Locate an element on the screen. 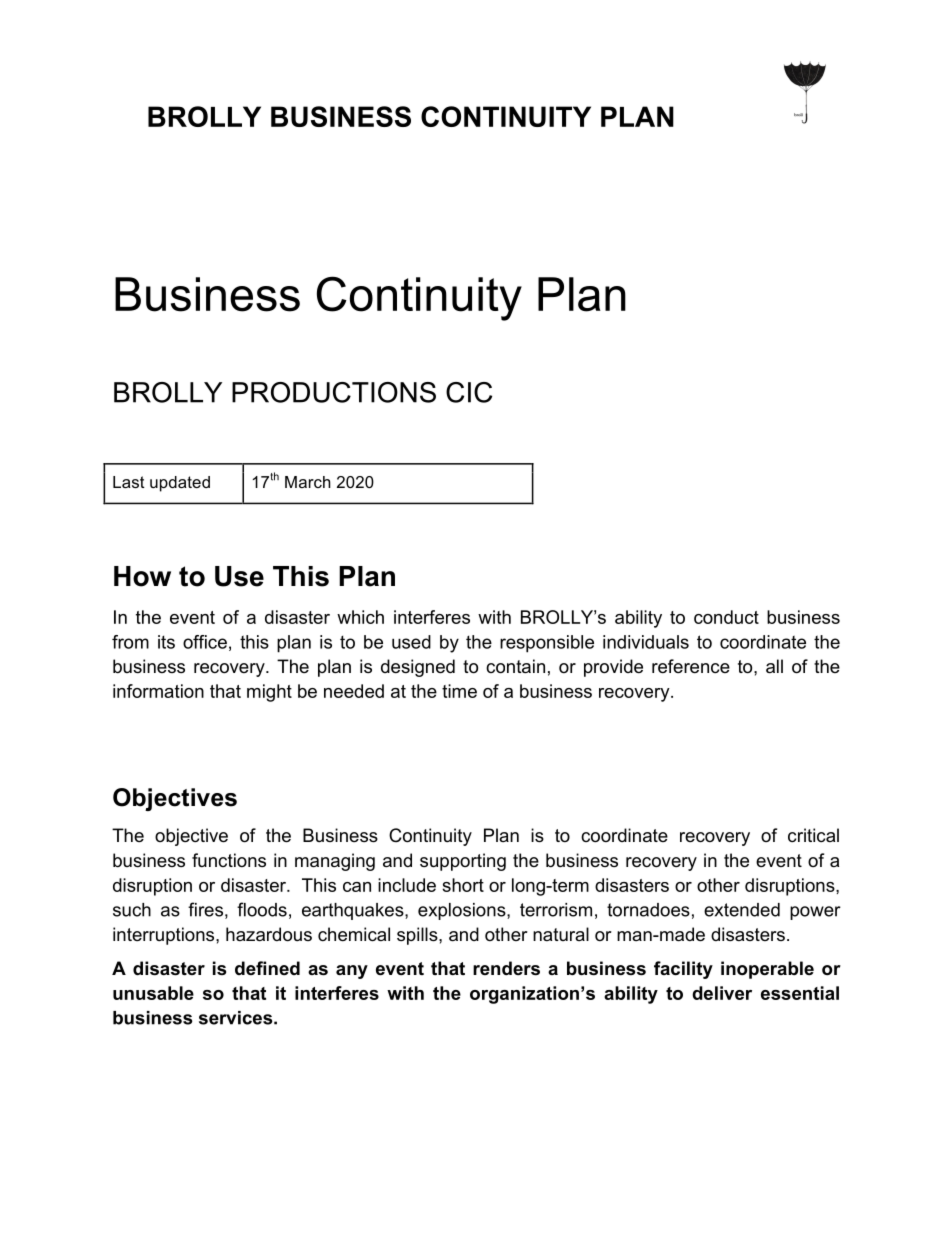 The height and width of the screenshot is (1233, 952). March is located at coordinates (308, 482).
